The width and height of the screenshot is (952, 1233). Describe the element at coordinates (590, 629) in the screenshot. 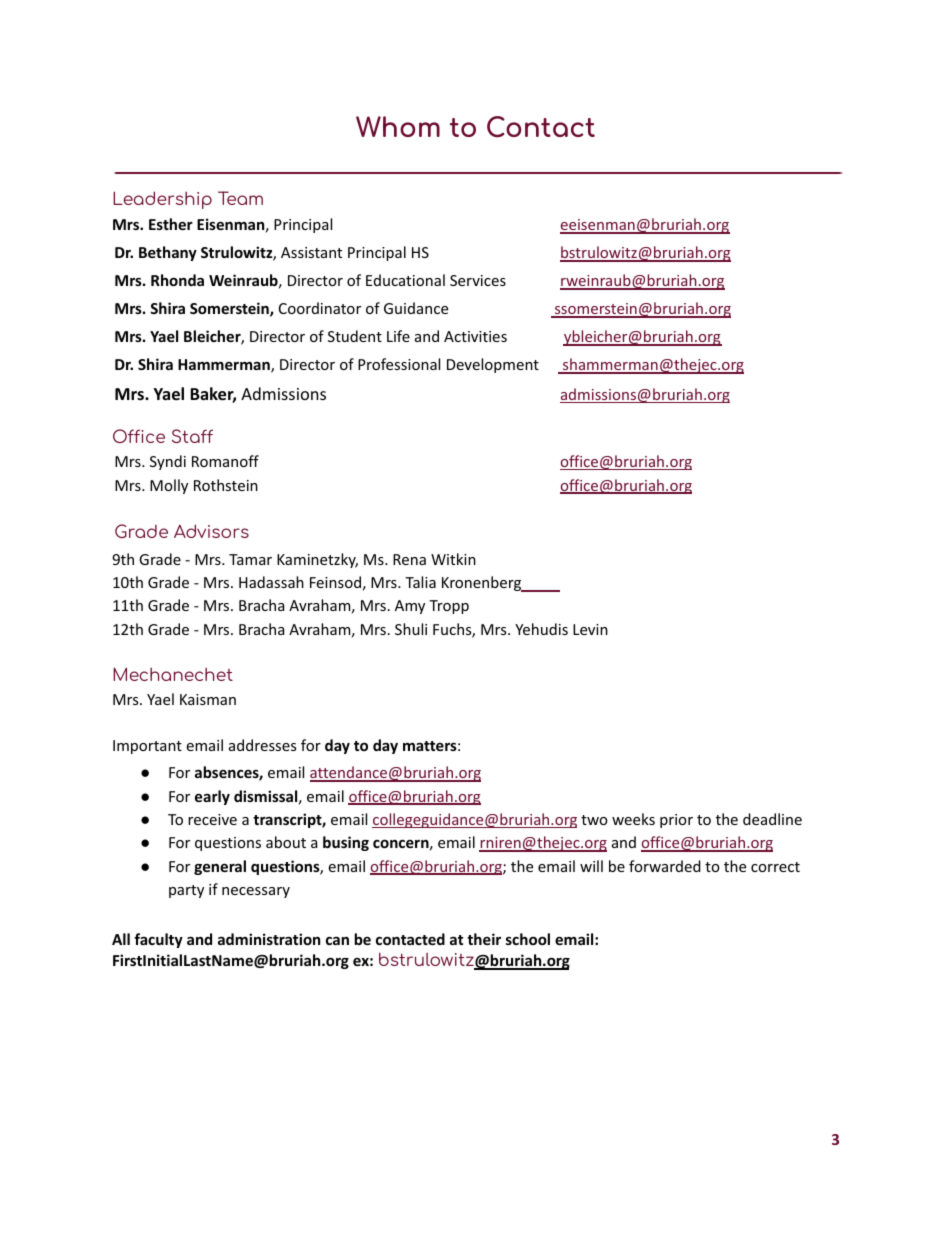

I see `Levin` at that location.
